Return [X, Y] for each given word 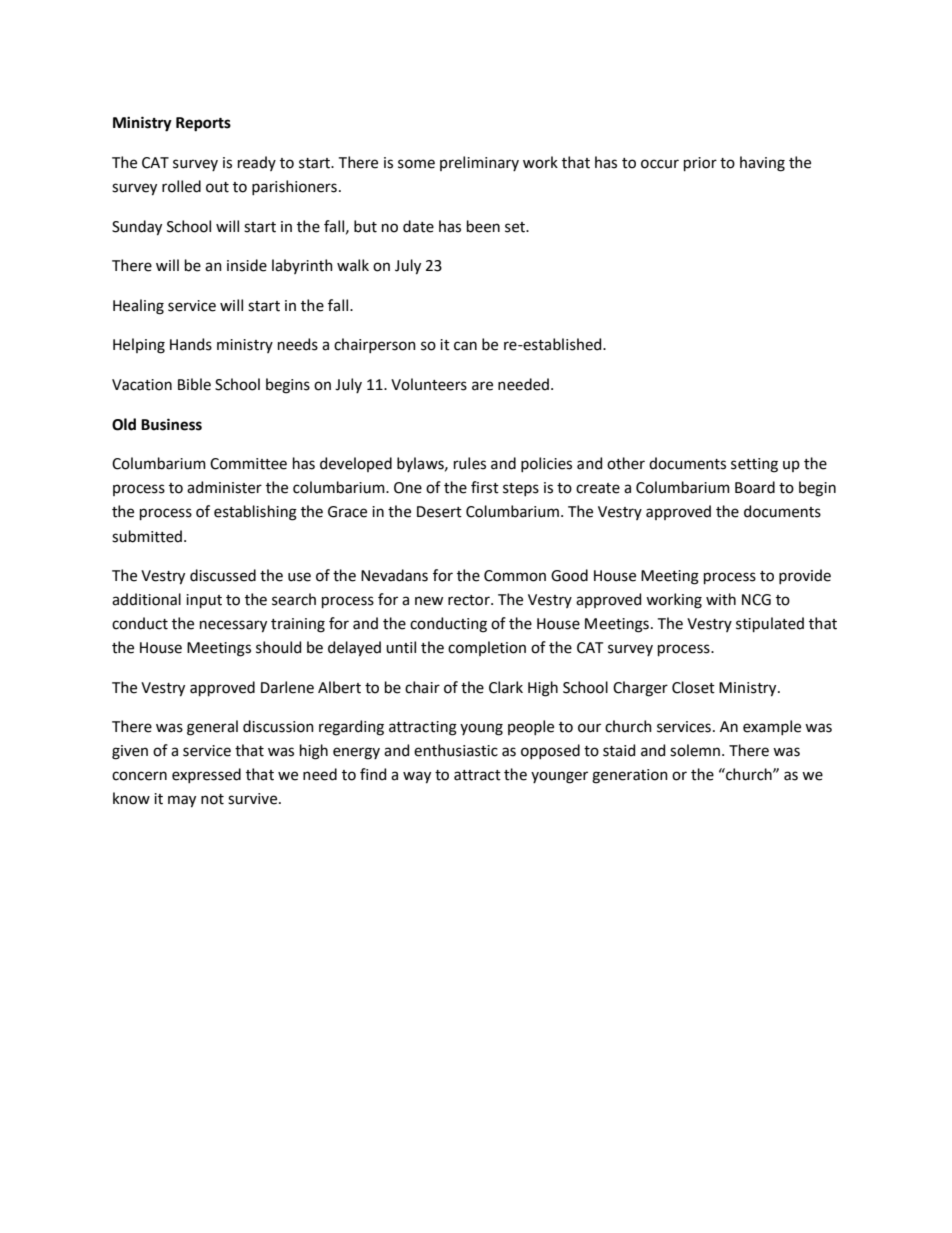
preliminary [479, 163]
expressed [206, 775]
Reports [203, 124]
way [417, 777]
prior [700, 164]
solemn [695, 750]
